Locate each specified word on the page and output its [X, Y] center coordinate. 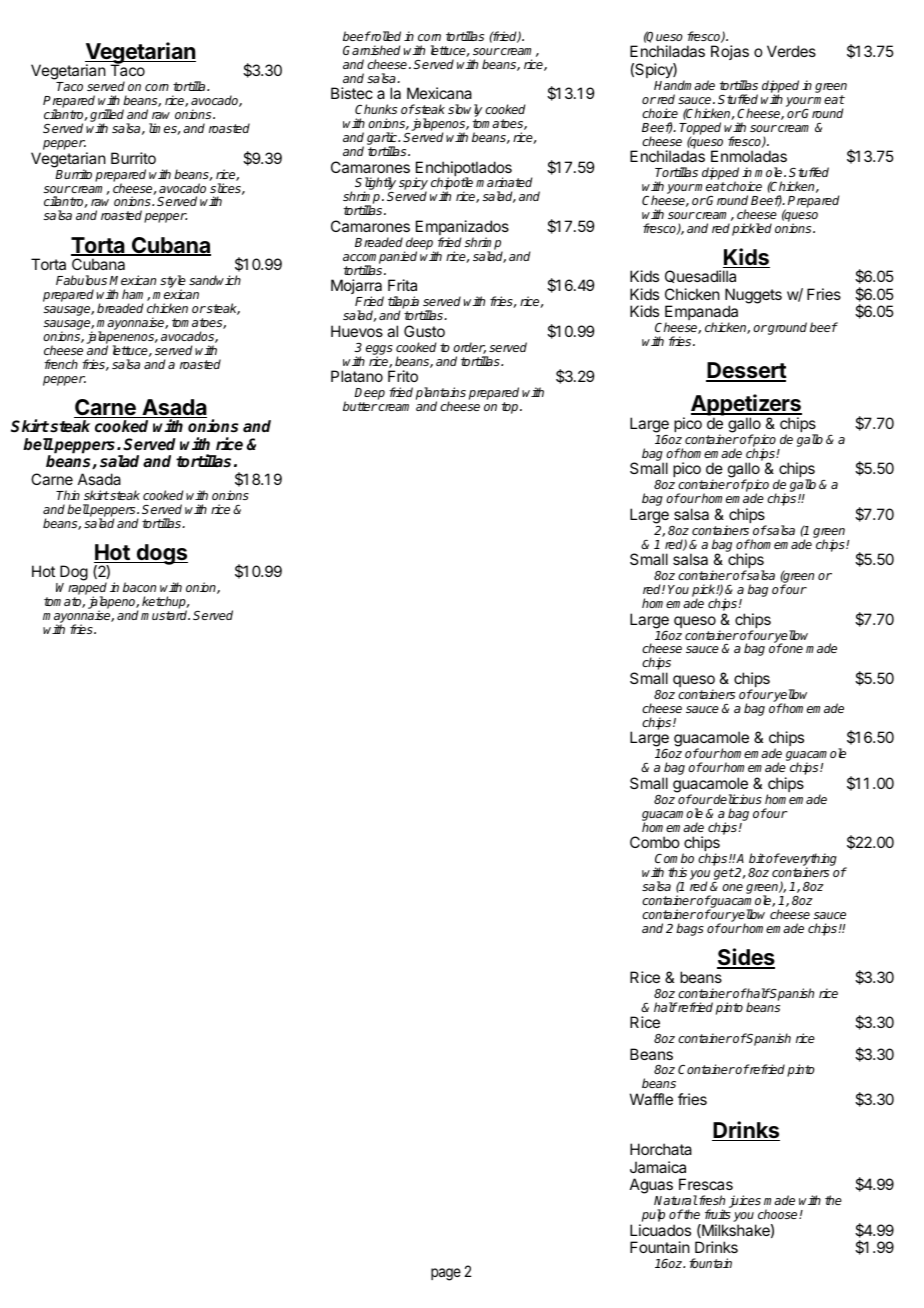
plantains [441, 395]
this [677, 872]
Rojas [730, 52]
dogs [161, 554]
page [446, 1274]
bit [757, 858]
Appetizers [746, 406]
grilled [107, 117]
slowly [465, 112]
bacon [139, 587]
